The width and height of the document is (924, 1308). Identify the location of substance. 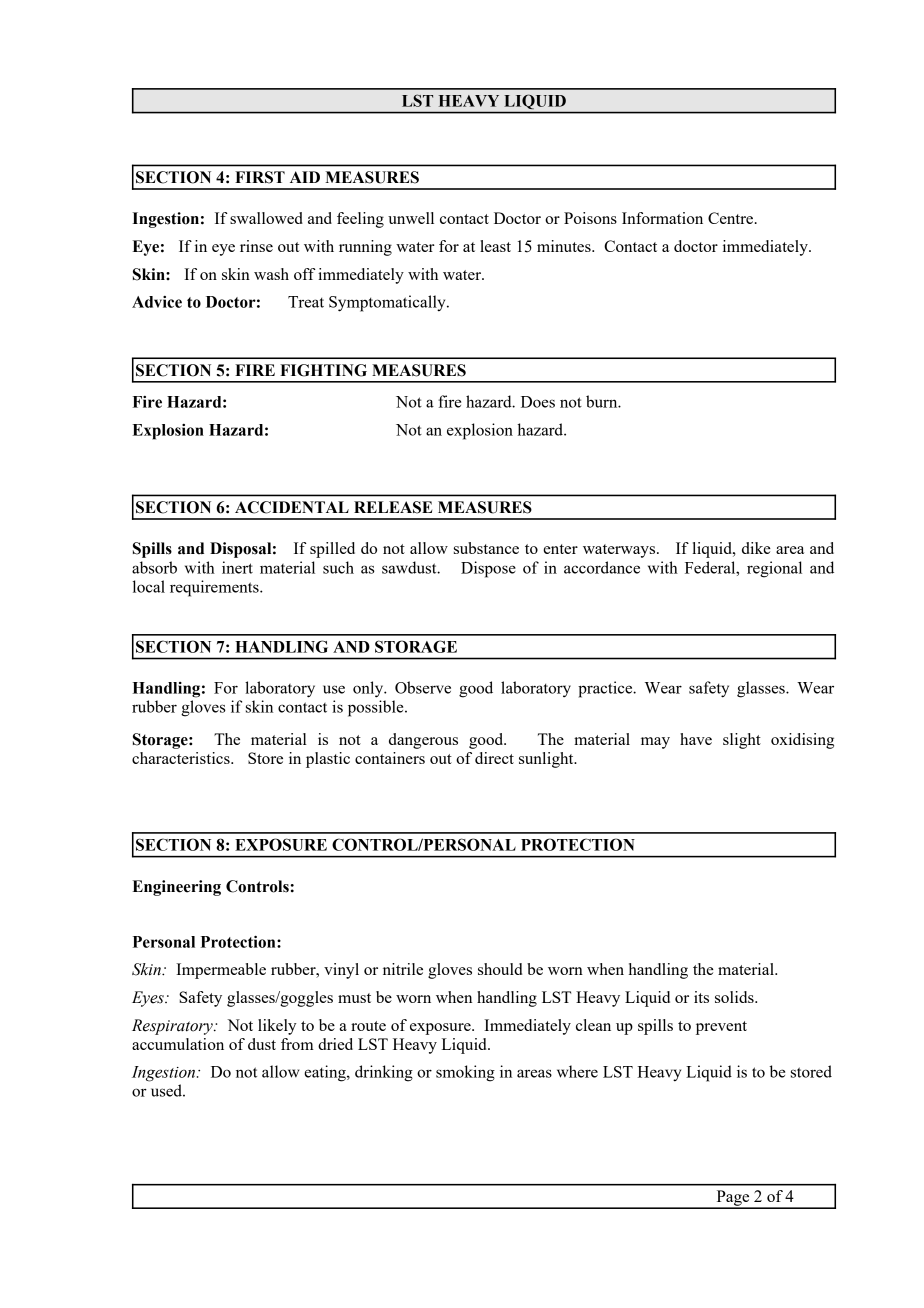
(486, 548).
